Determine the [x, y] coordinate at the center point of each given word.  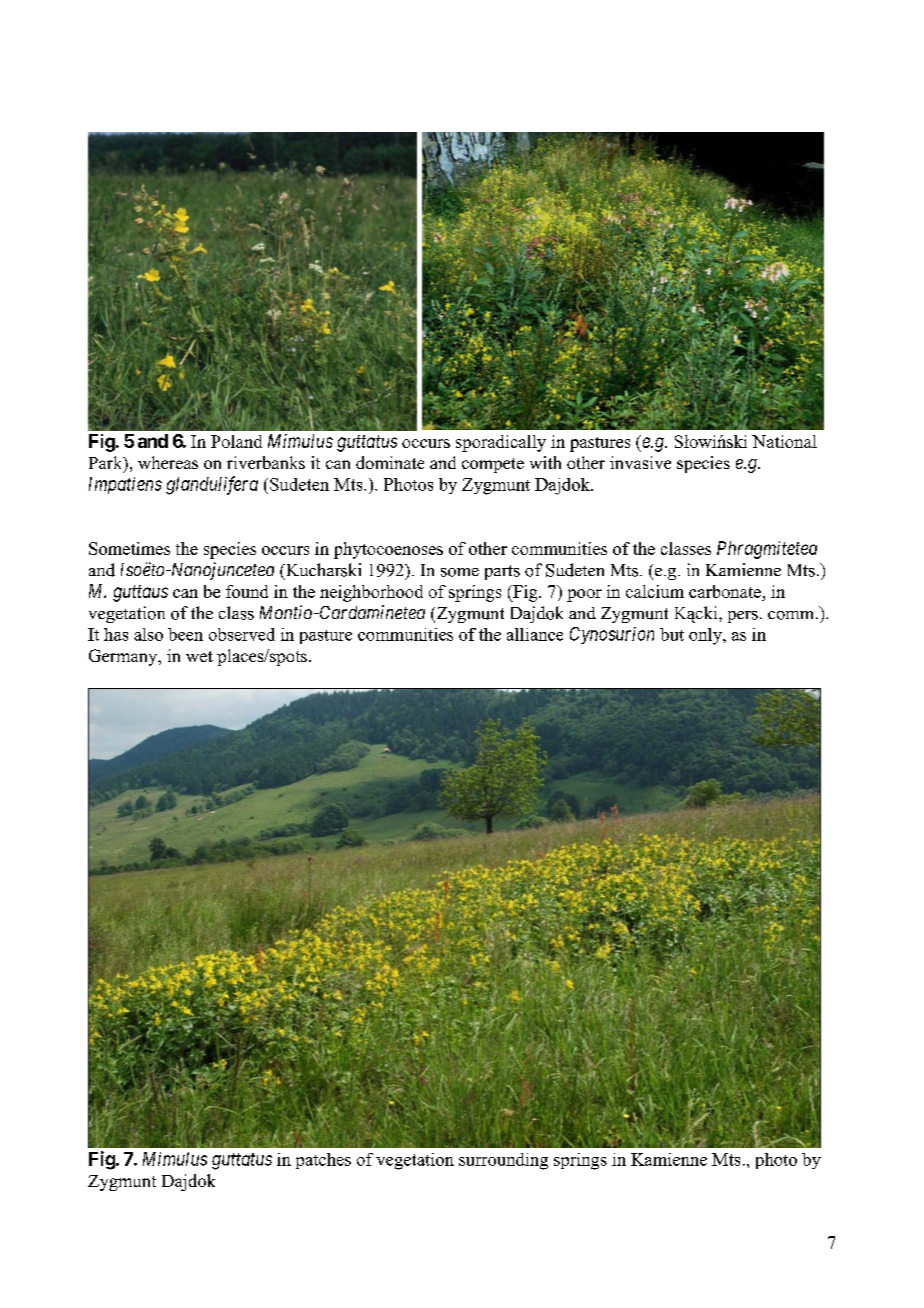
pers [743, 617]
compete [493, 465]
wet [199, 656]
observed [242, 634]
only [706, 636]
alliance [535, 634]
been [185, 634]
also [148, 634]
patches [323, 1161]
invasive [640, 462]
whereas [168, 462]
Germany [124, 657]
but [672, 634]
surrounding [503, 1161]
